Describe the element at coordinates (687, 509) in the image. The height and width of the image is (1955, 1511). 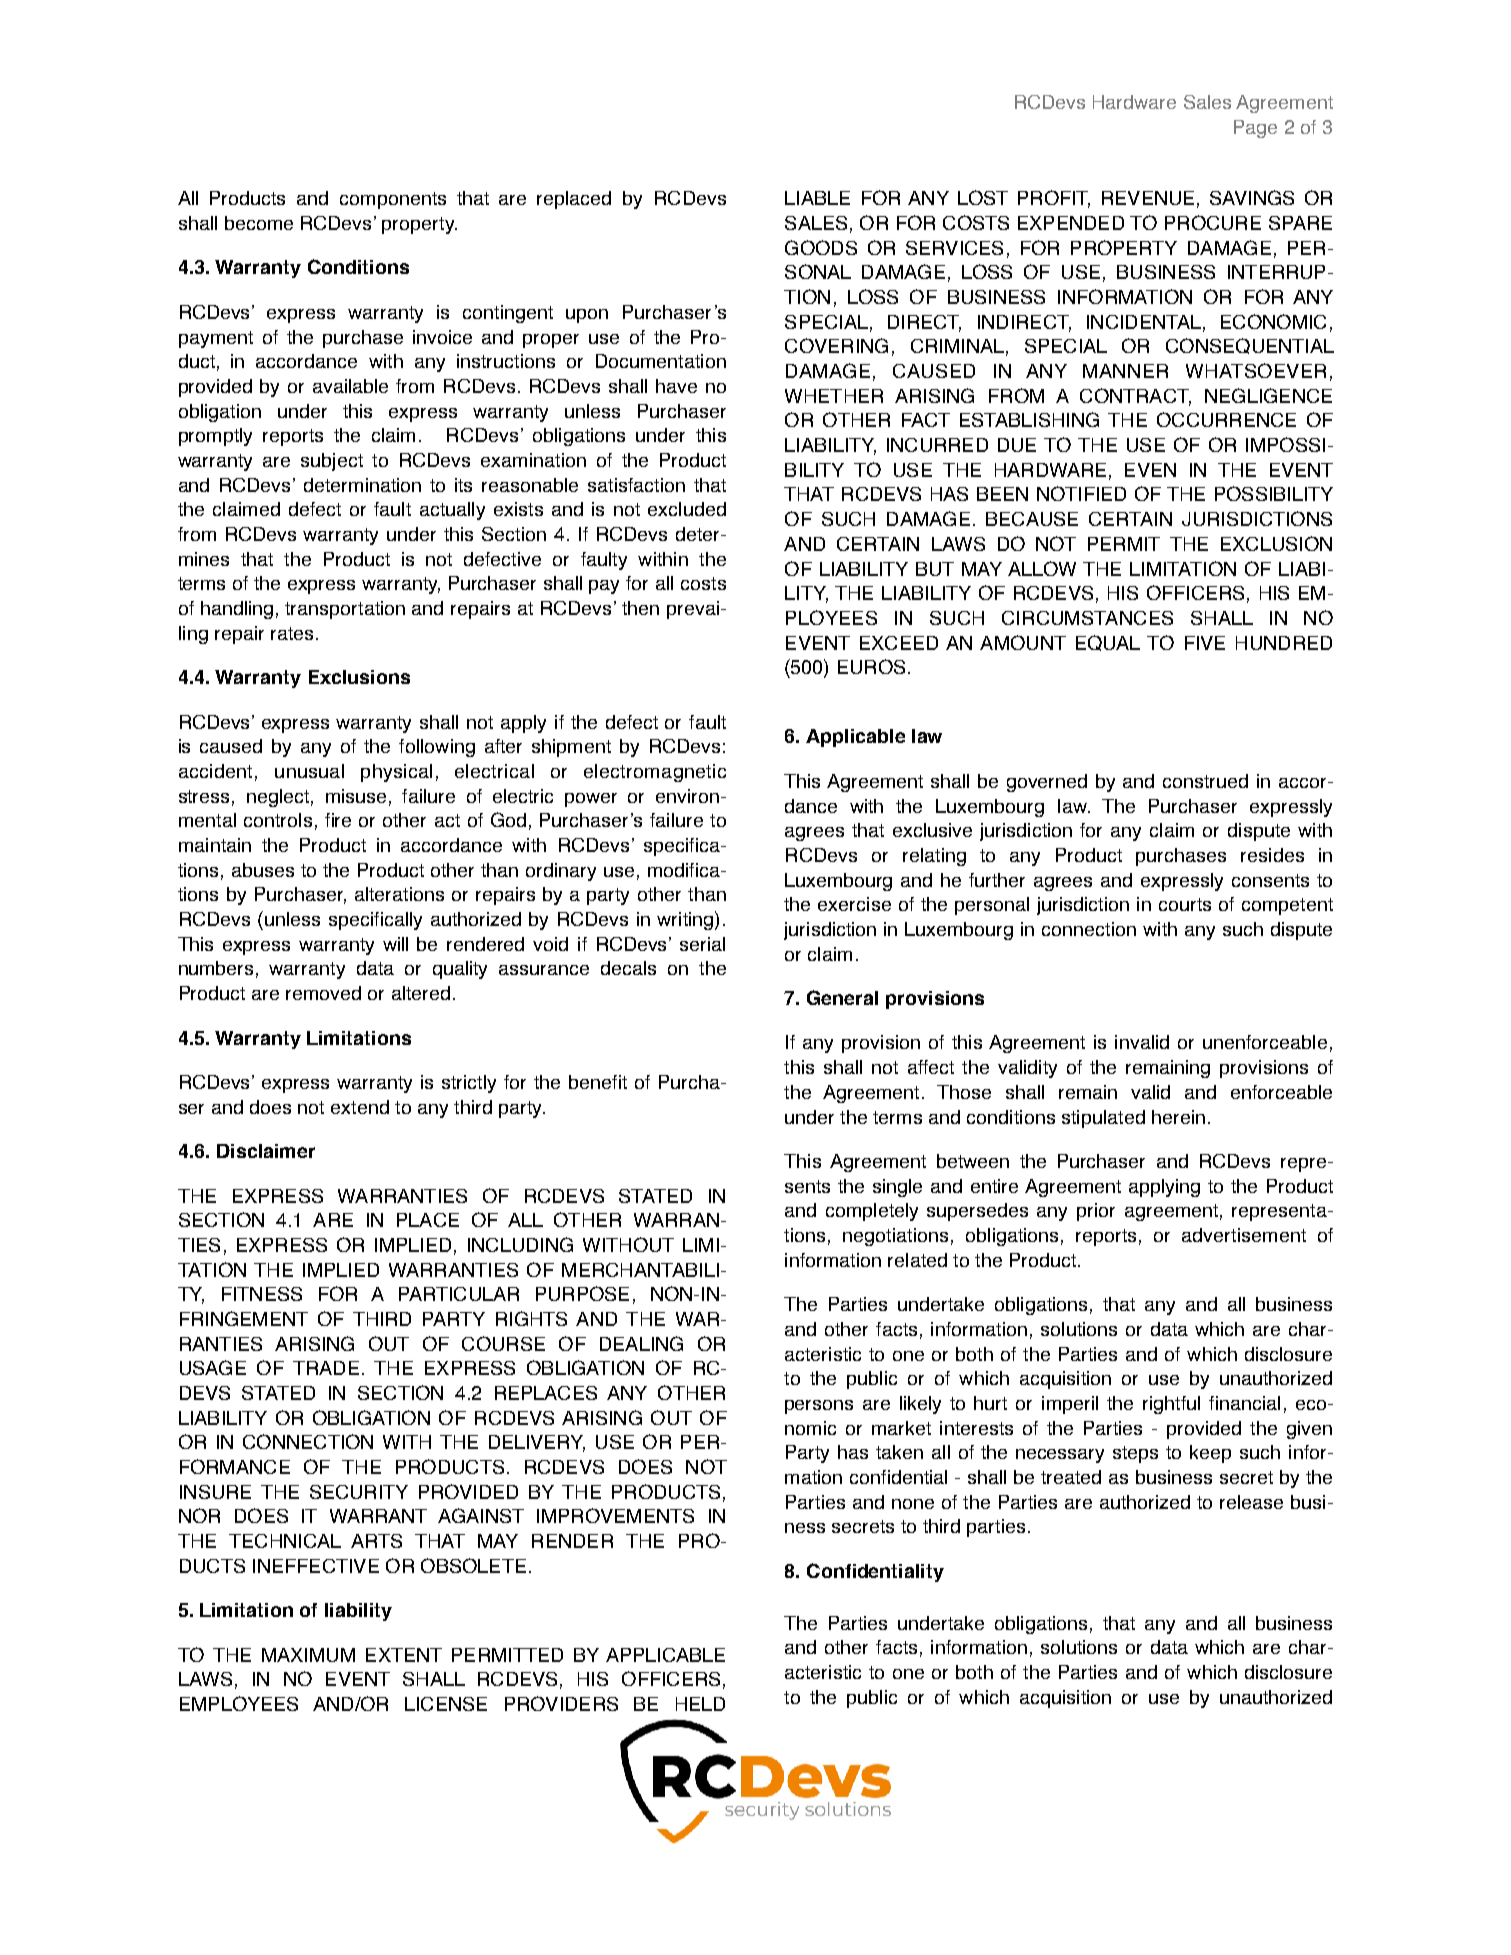
I see `excluded` at that location.
